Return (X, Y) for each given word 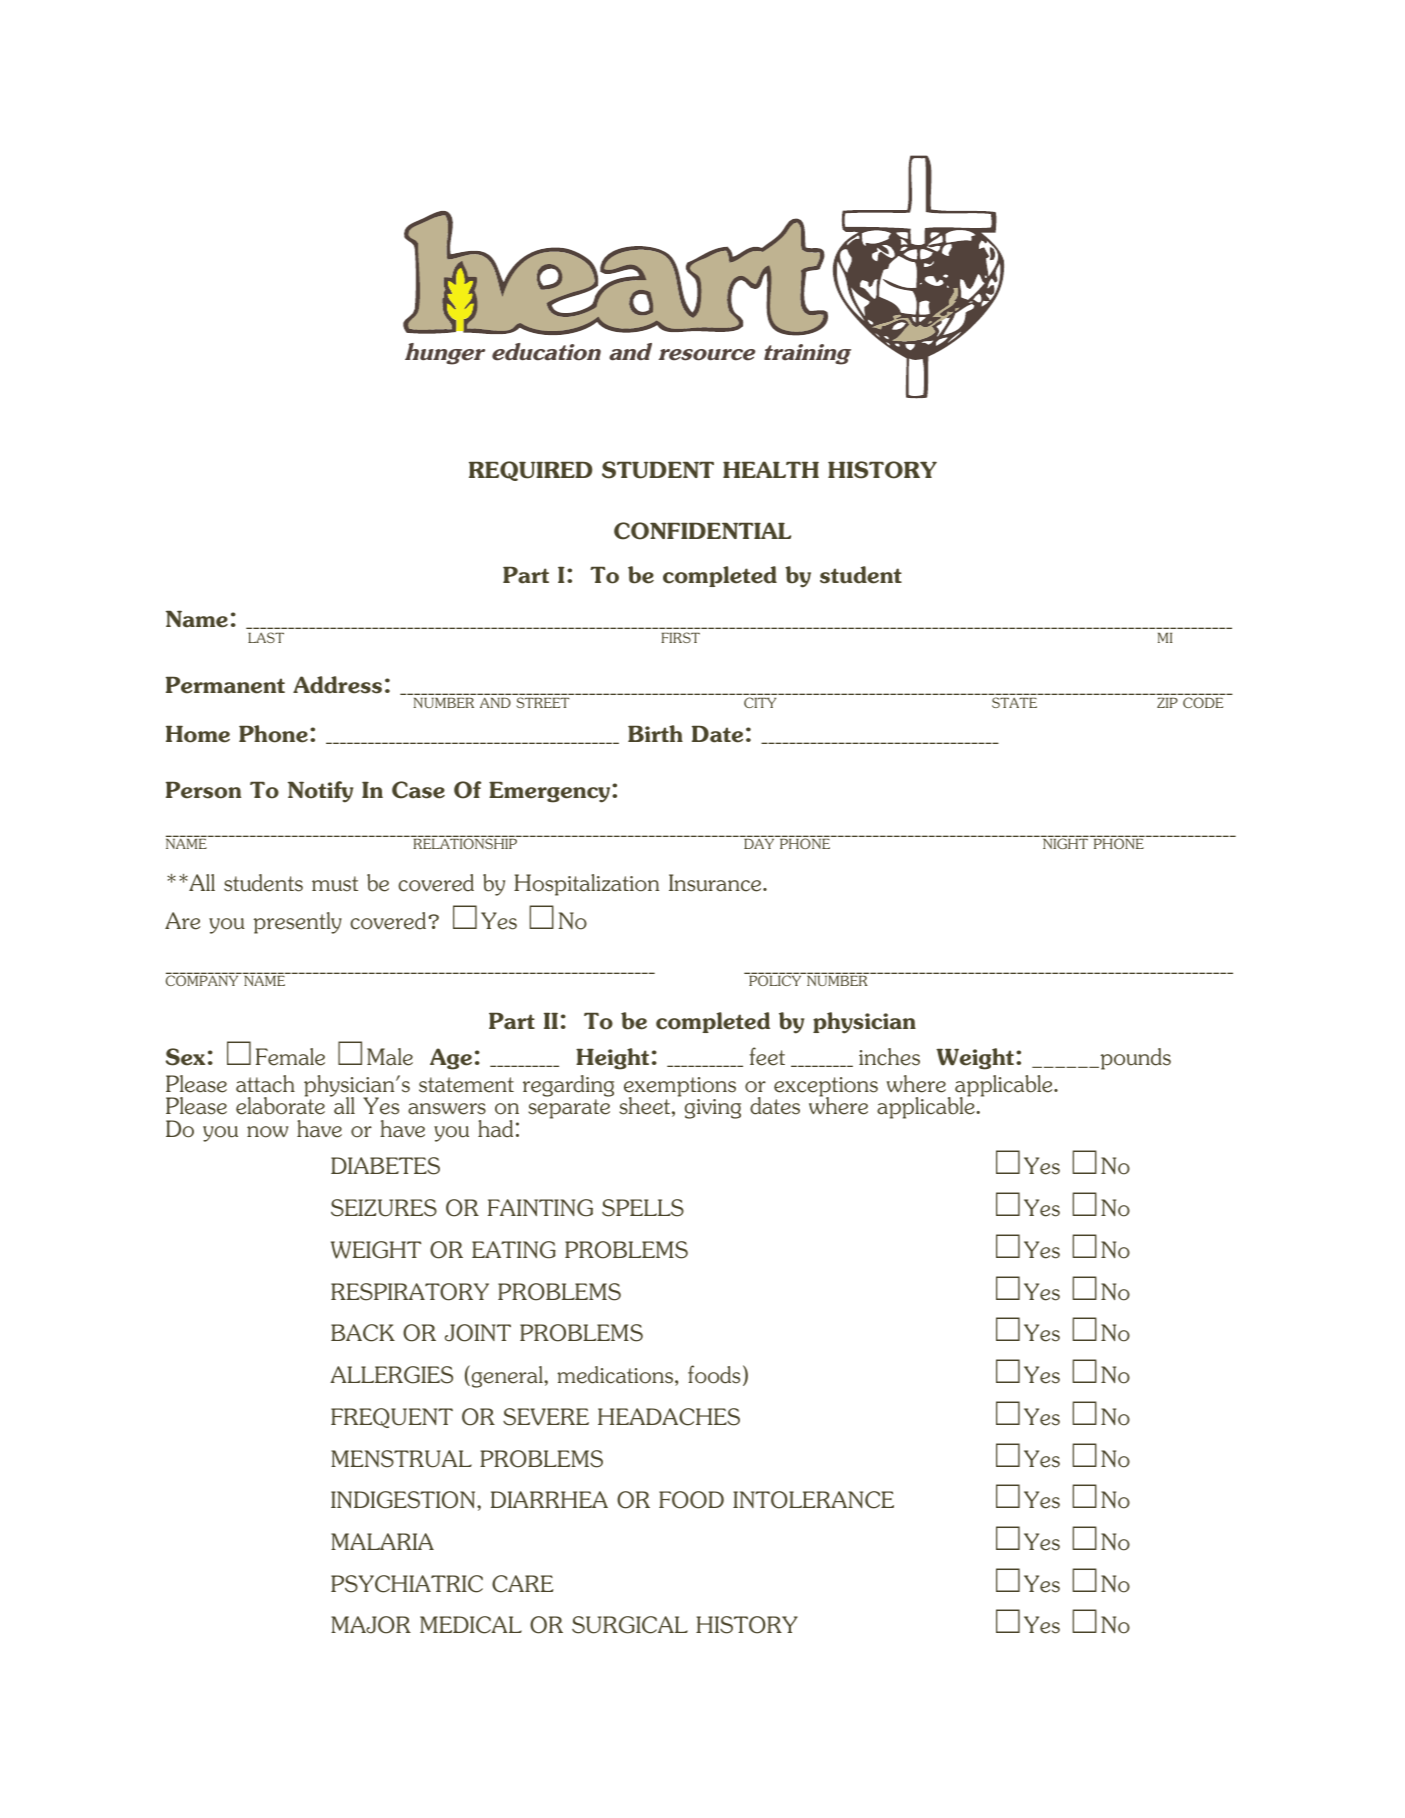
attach (265, 1084)
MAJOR (371, 1625)
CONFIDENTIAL (702, 531)
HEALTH (771, 469)
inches (889, 1057)
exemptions (680, 1088)
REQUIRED (530, 471)
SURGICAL (630, 1625)
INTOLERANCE (813, 1500)
